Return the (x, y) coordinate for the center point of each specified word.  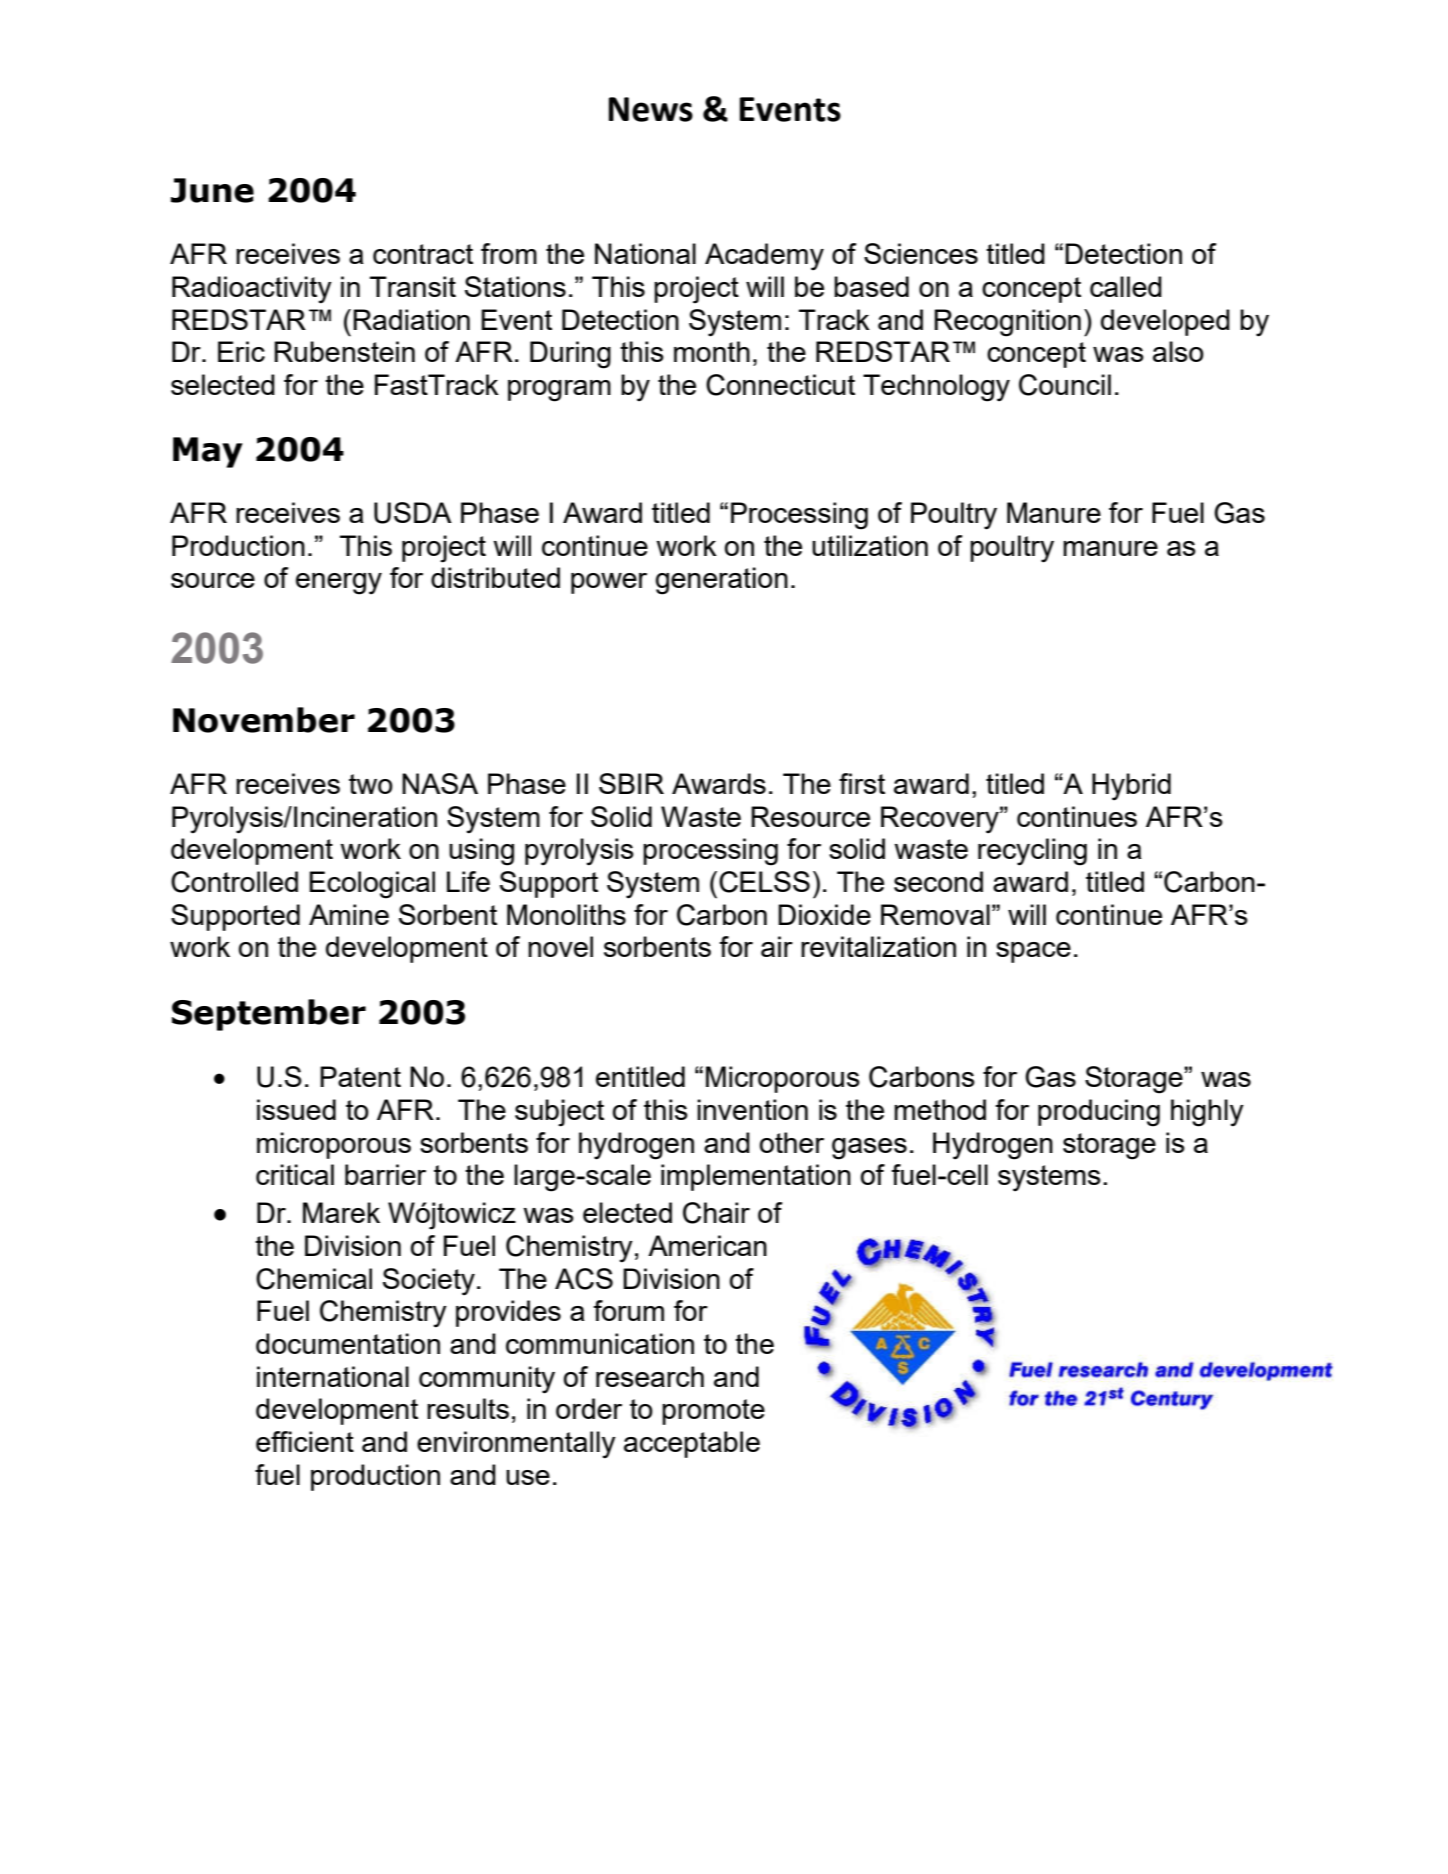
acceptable (692, 1444)
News (651, 109)
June (212, 190)
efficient (305, 1441)
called (1126, 286)
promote (713, 1412)
